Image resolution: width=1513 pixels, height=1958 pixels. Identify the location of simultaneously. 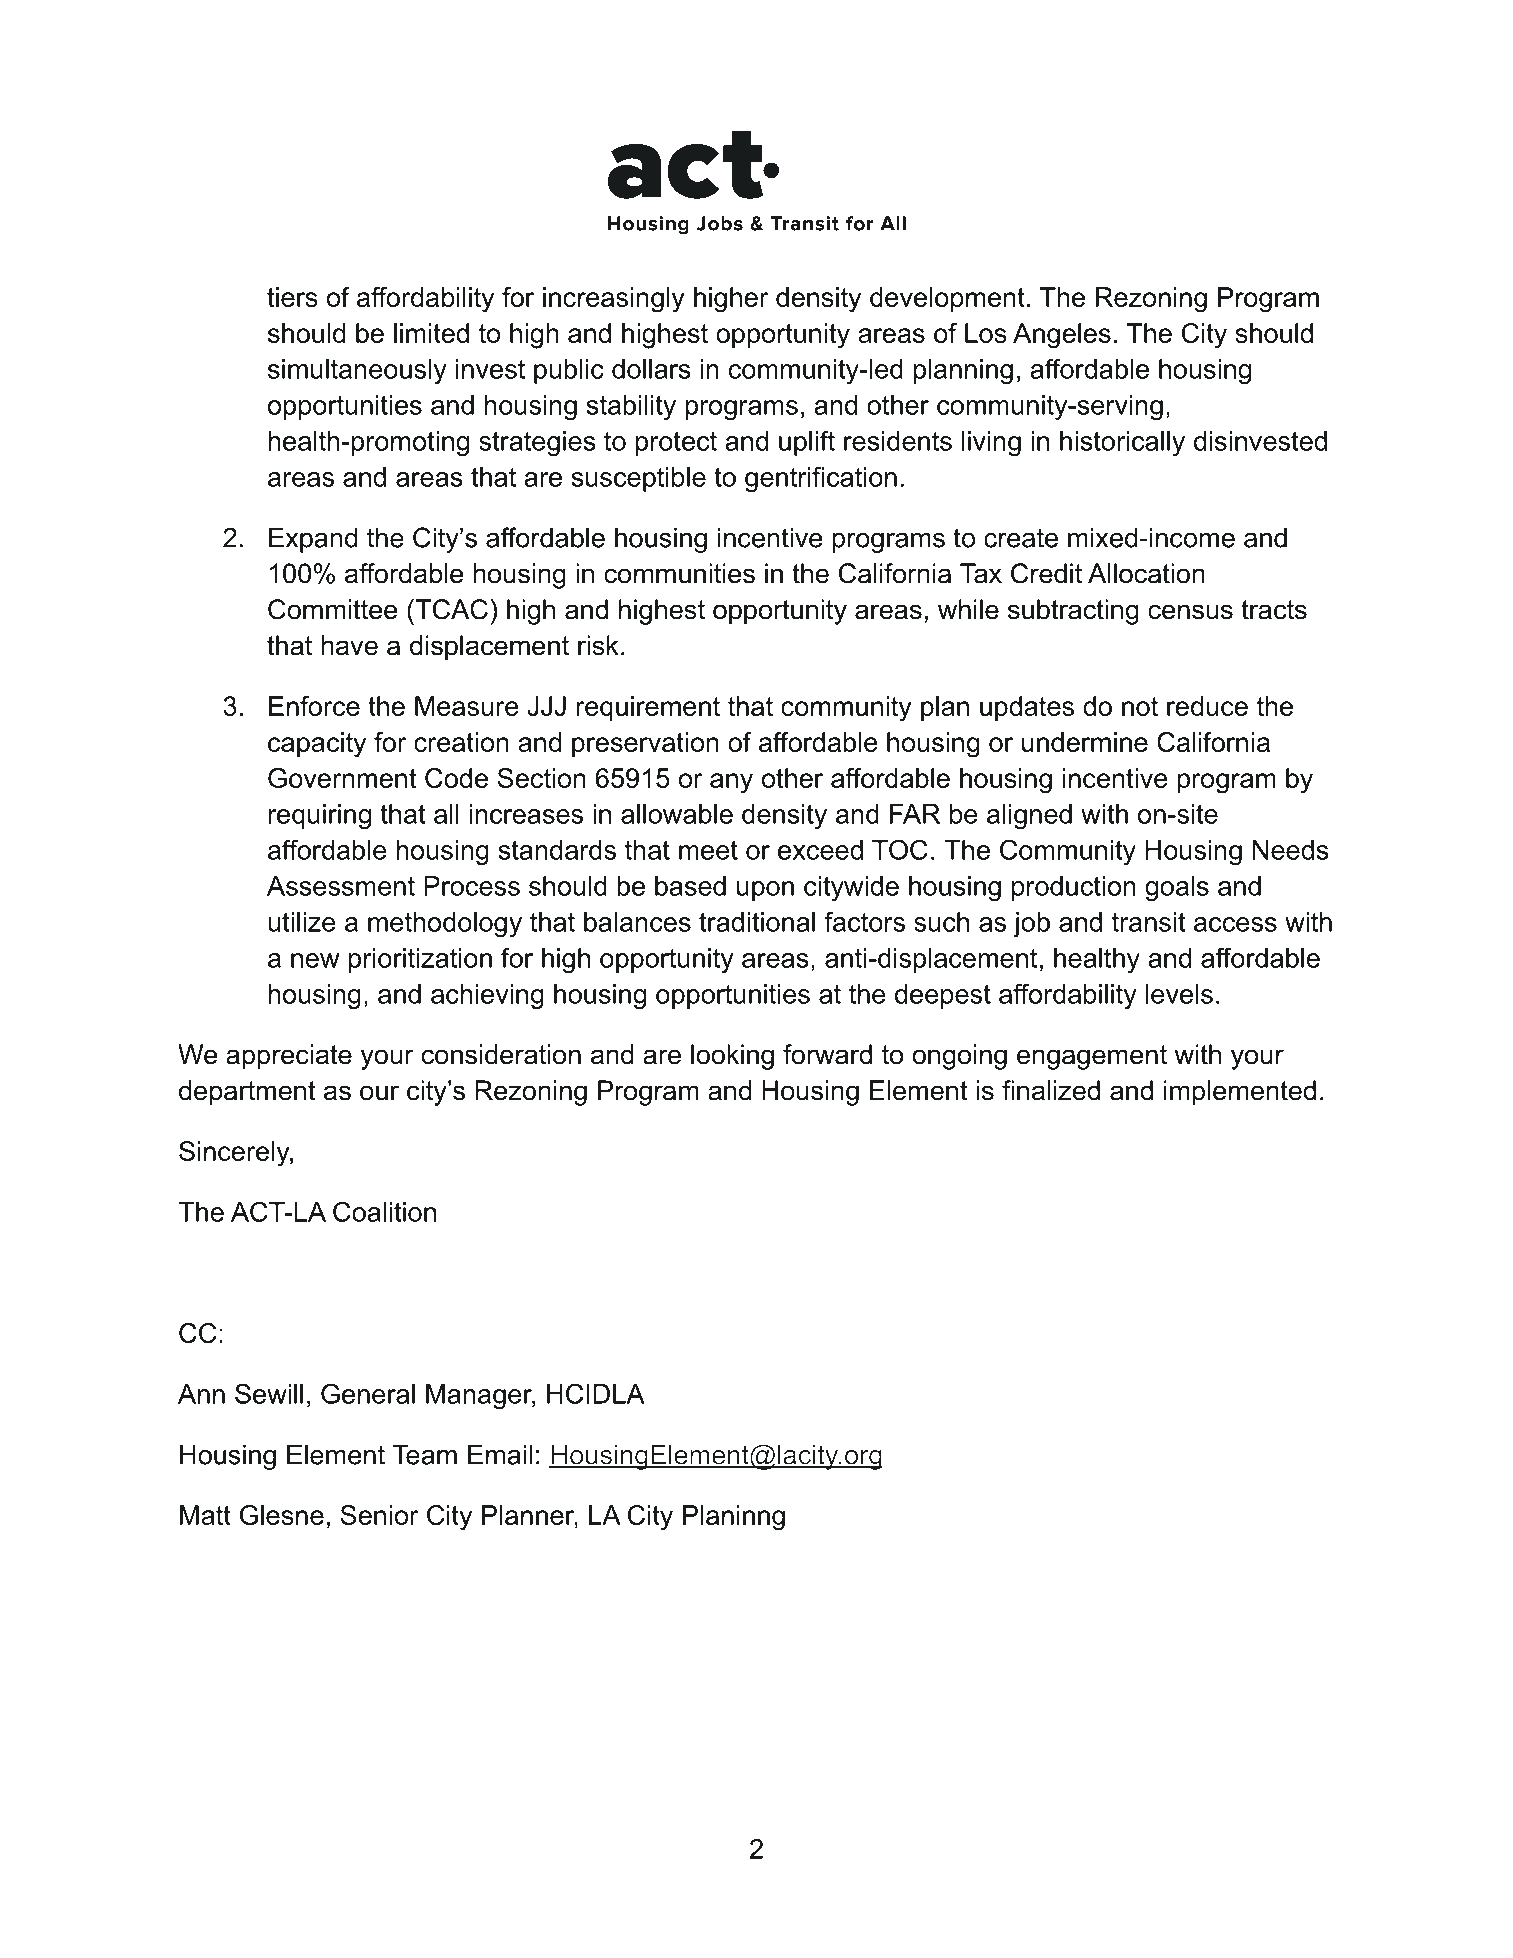
(357, 371).
